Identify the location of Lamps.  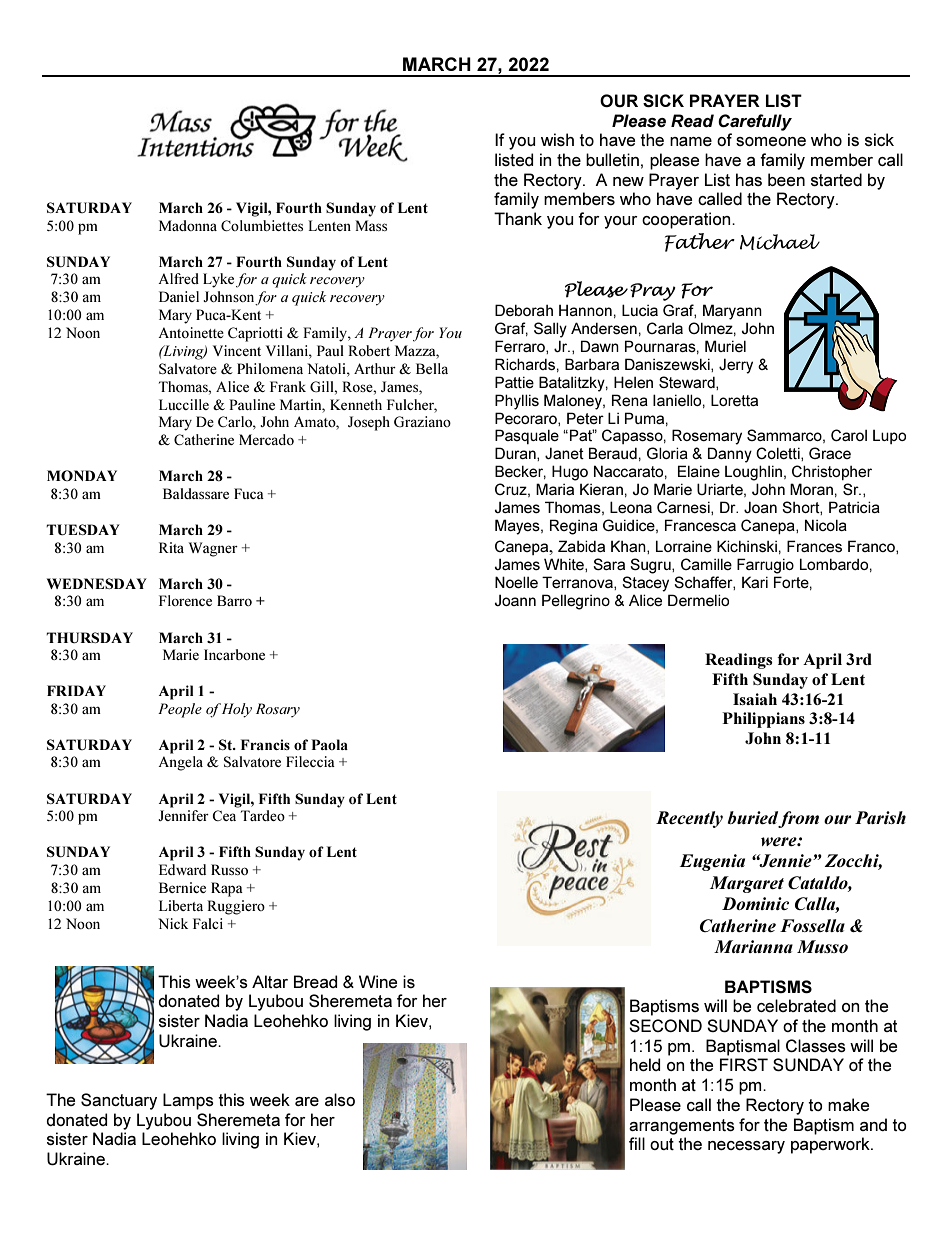
(188, 1101).
